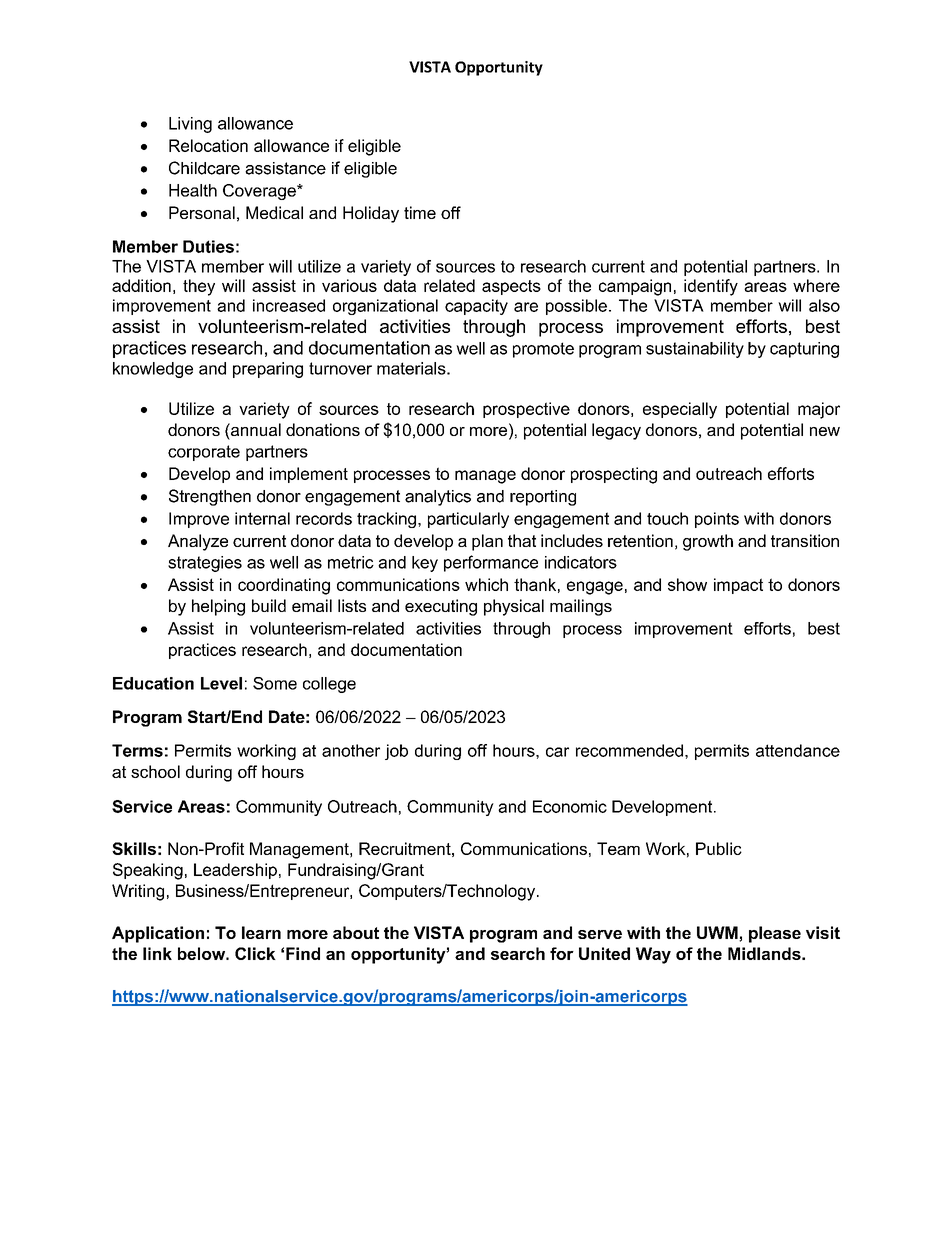  I want to click on Terms, so click(137, 750).
